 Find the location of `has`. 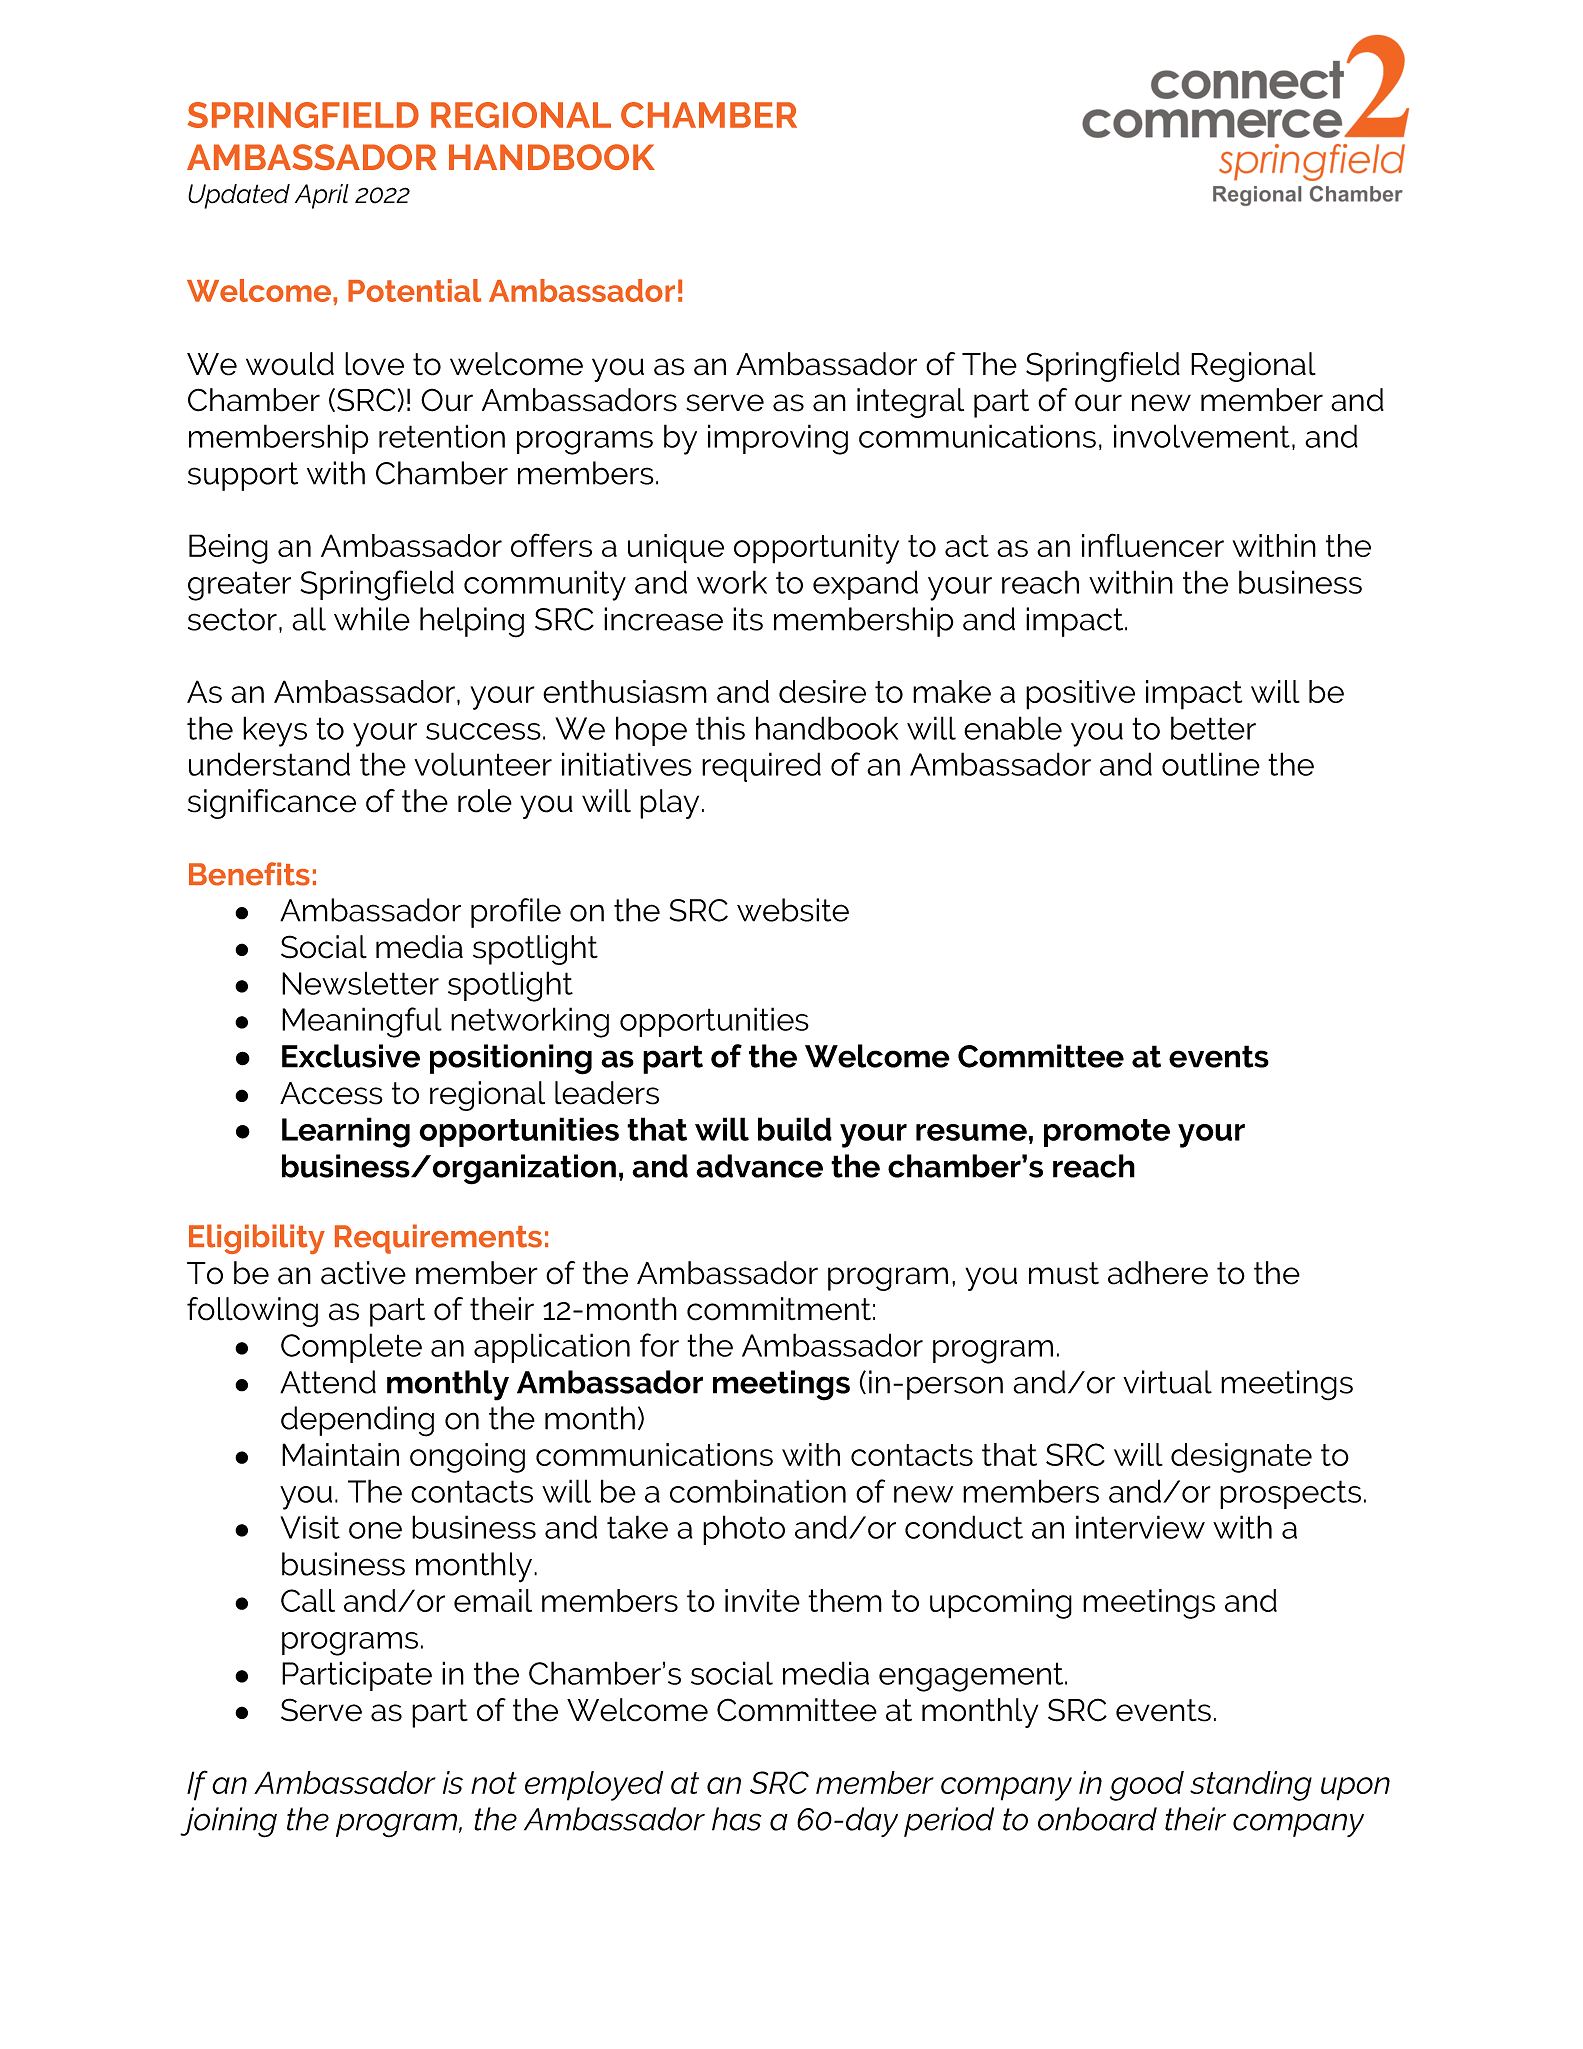

has is located at coordinates (736, 1819).
